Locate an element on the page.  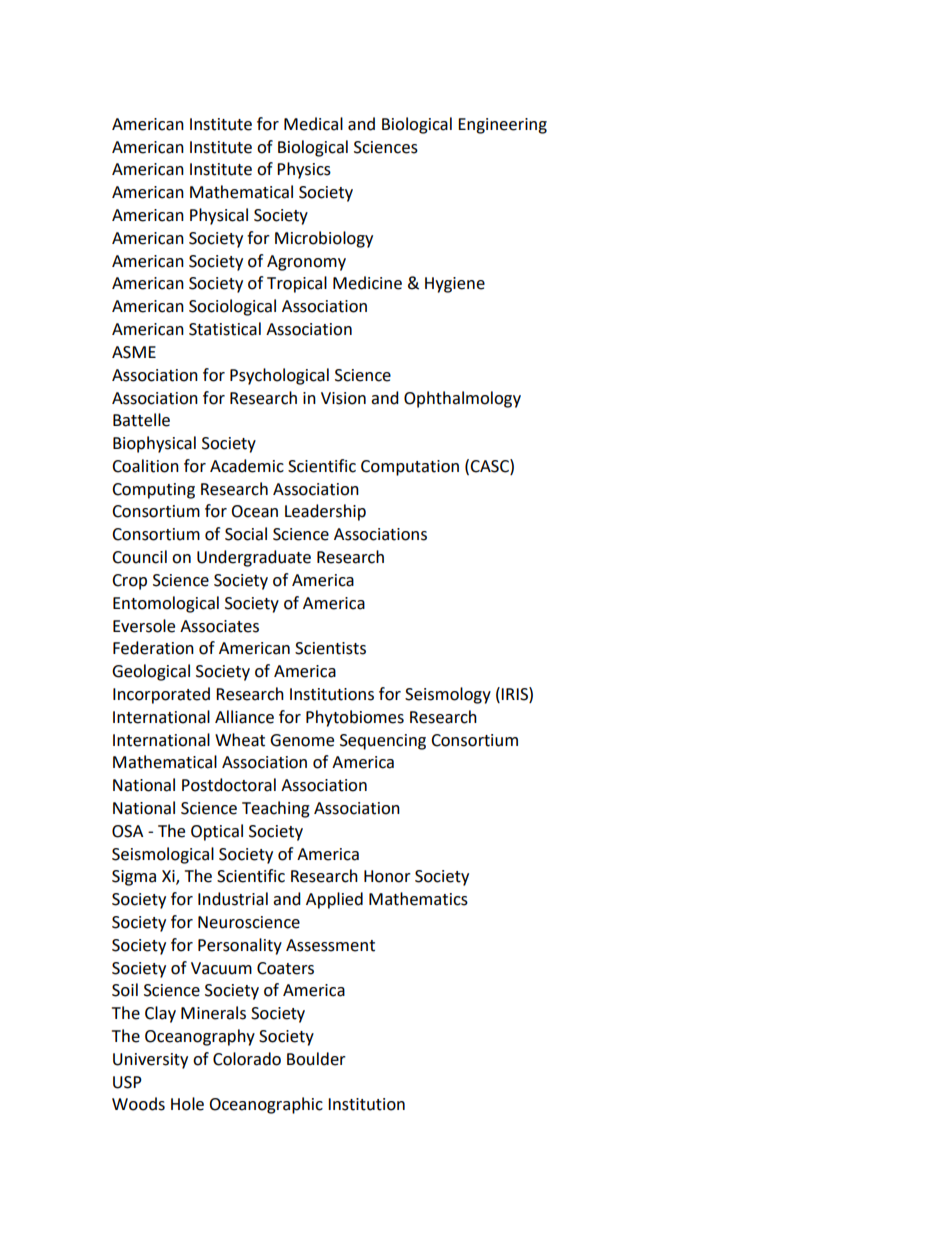
Genome is located at coordinates (302, 740).
